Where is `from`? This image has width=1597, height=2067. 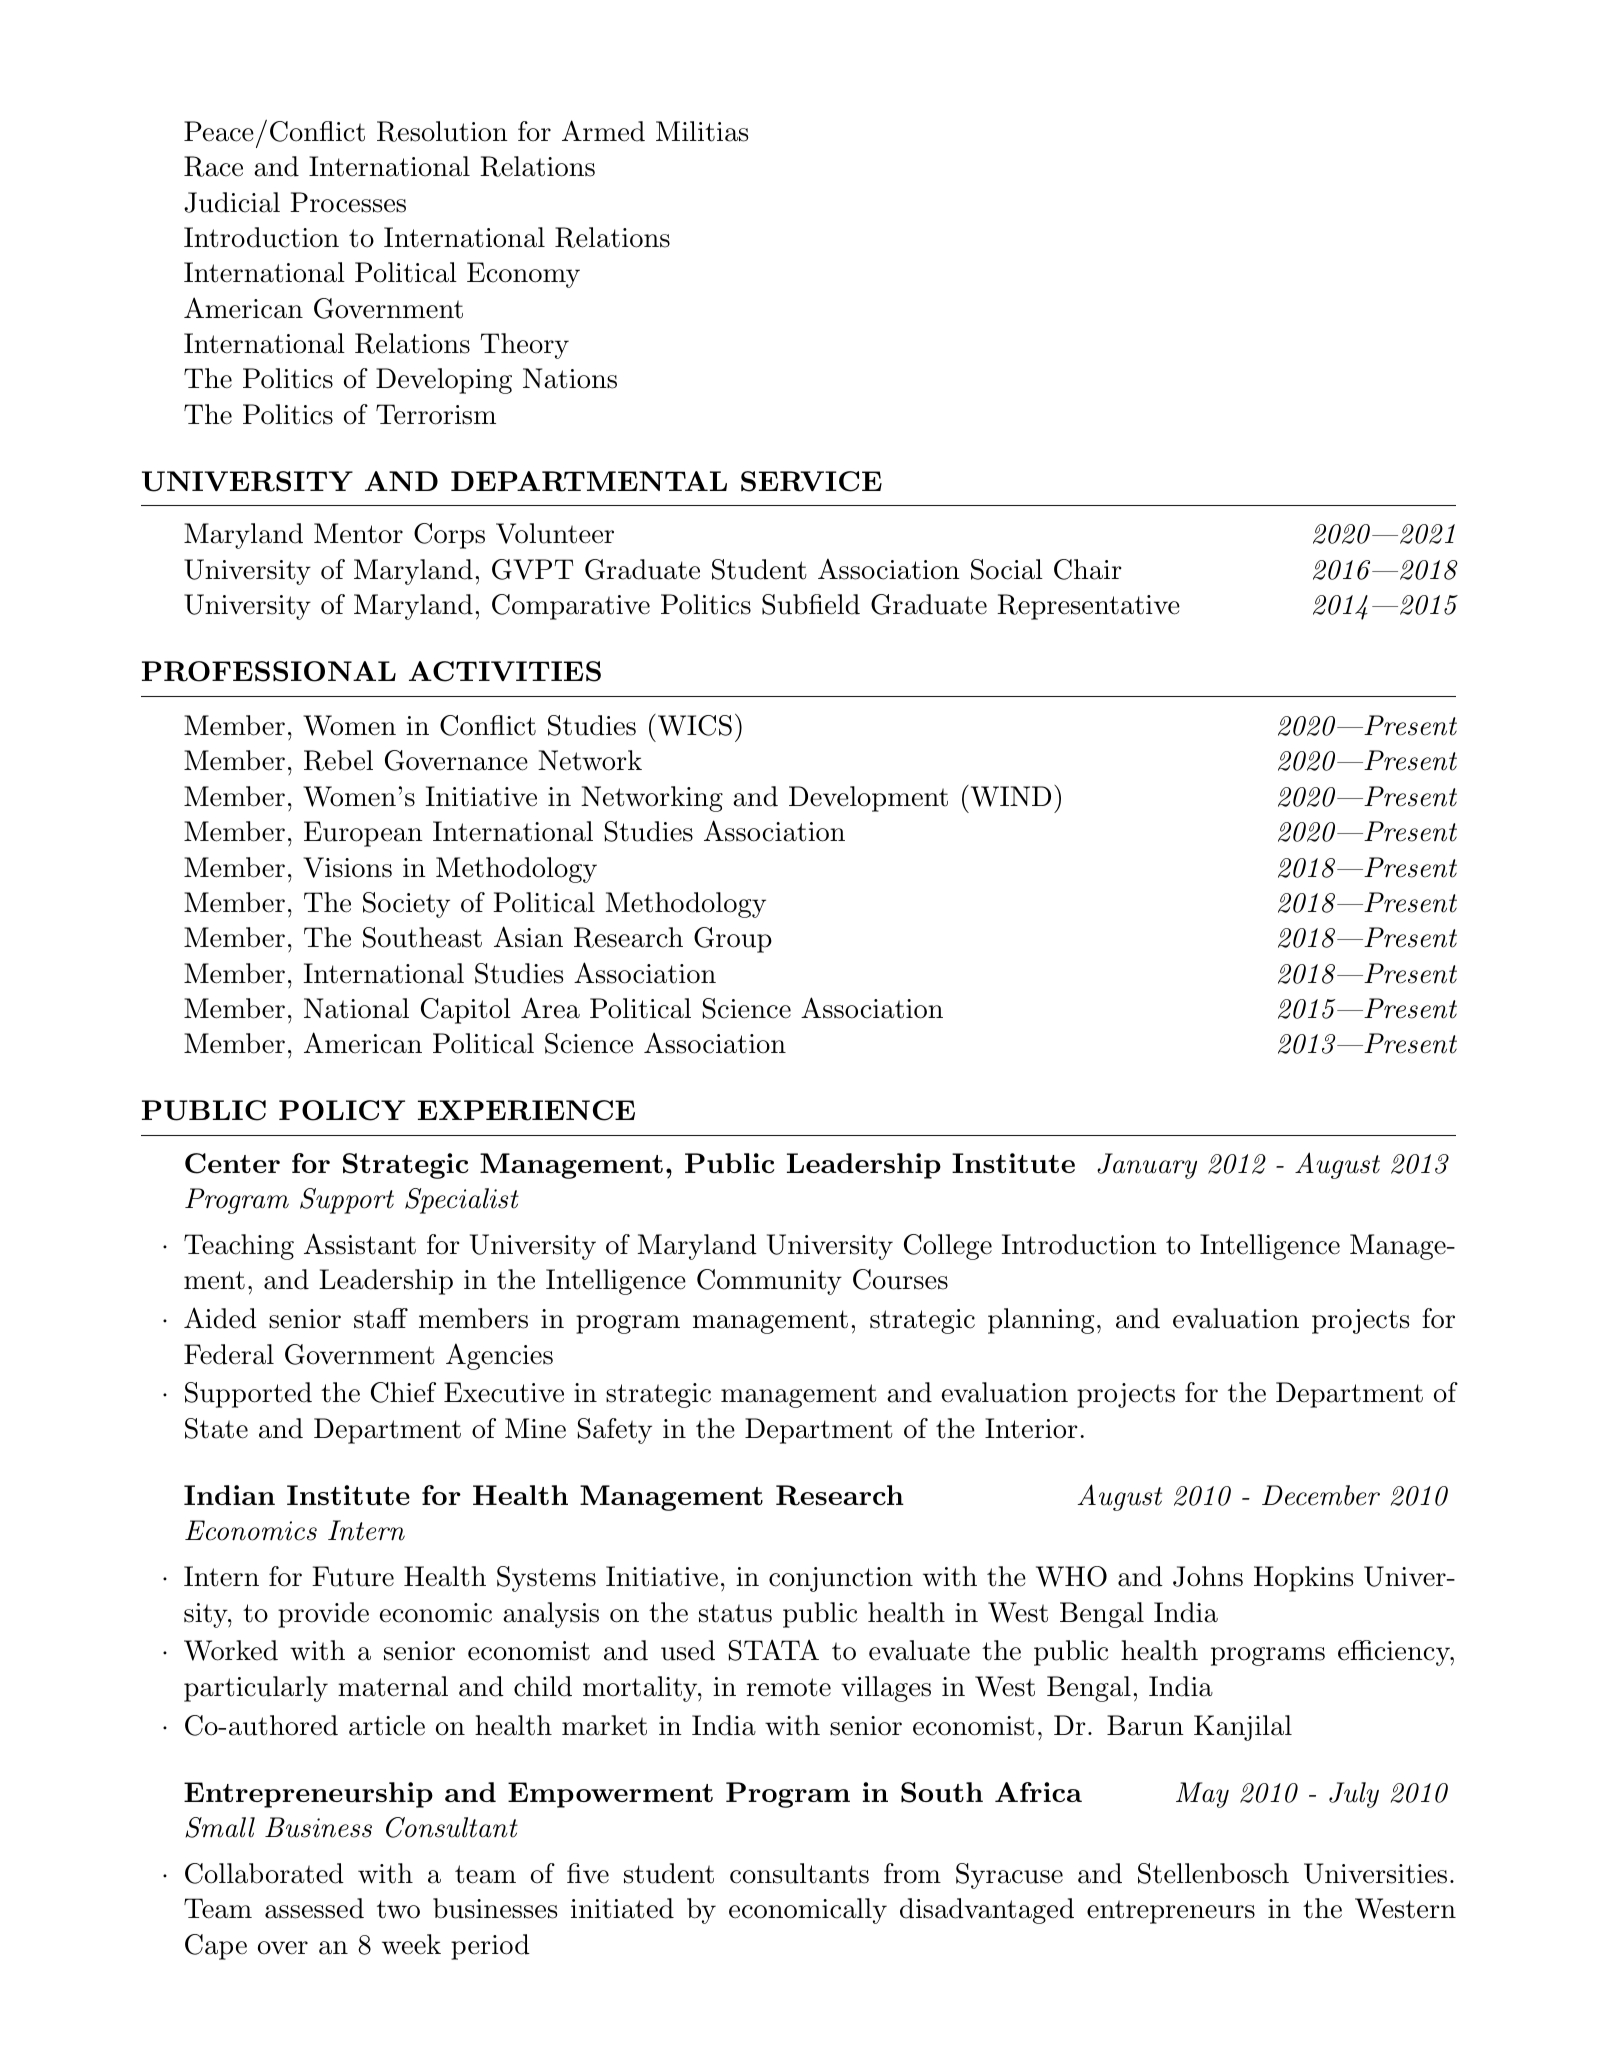
from is located at coordinates (912, 1873).
